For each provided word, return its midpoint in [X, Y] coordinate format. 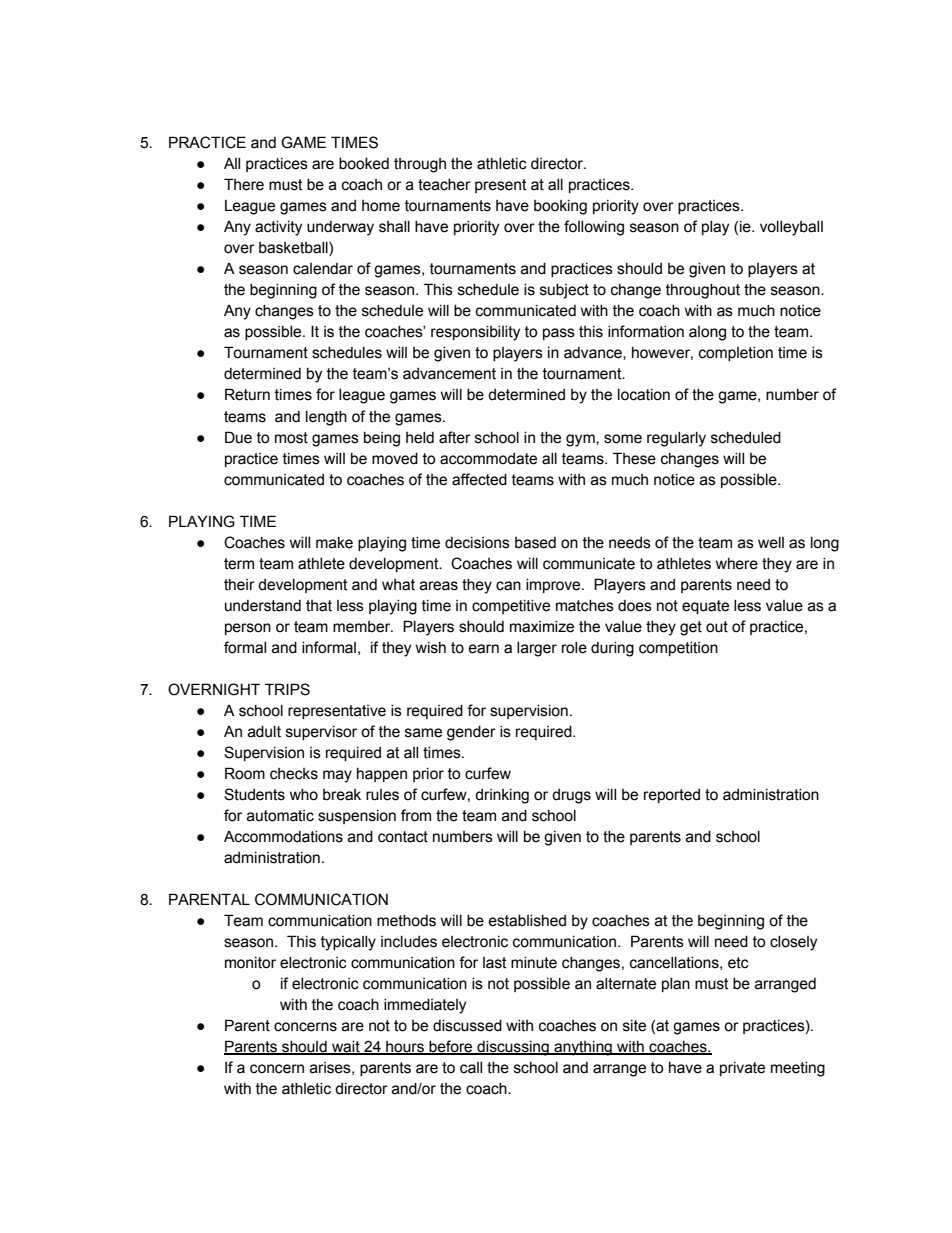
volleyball [791, 228]
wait [346, 1048]
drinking [502, 796]
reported [672, 796]
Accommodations [283, 837]
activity [278, 228]
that [319, 606]
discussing [513, 1048]
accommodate [488, 459]
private [742, 1069]
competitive [511, 607]
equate [705, 607]
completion [736, 354]
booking [560, 207]
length [326, 418]
